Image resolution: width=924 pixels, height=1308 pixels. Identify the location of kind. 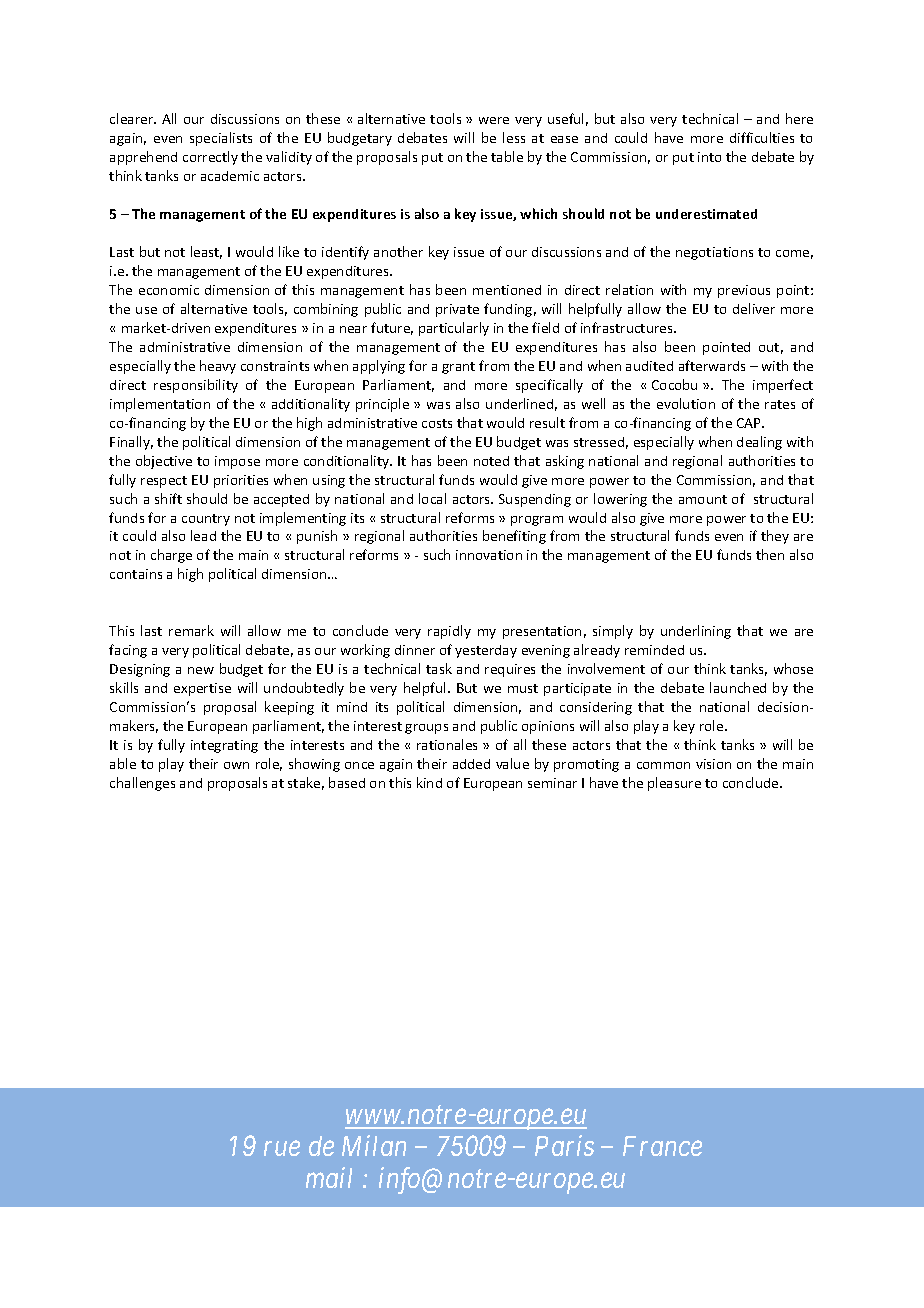
(429, 782).
